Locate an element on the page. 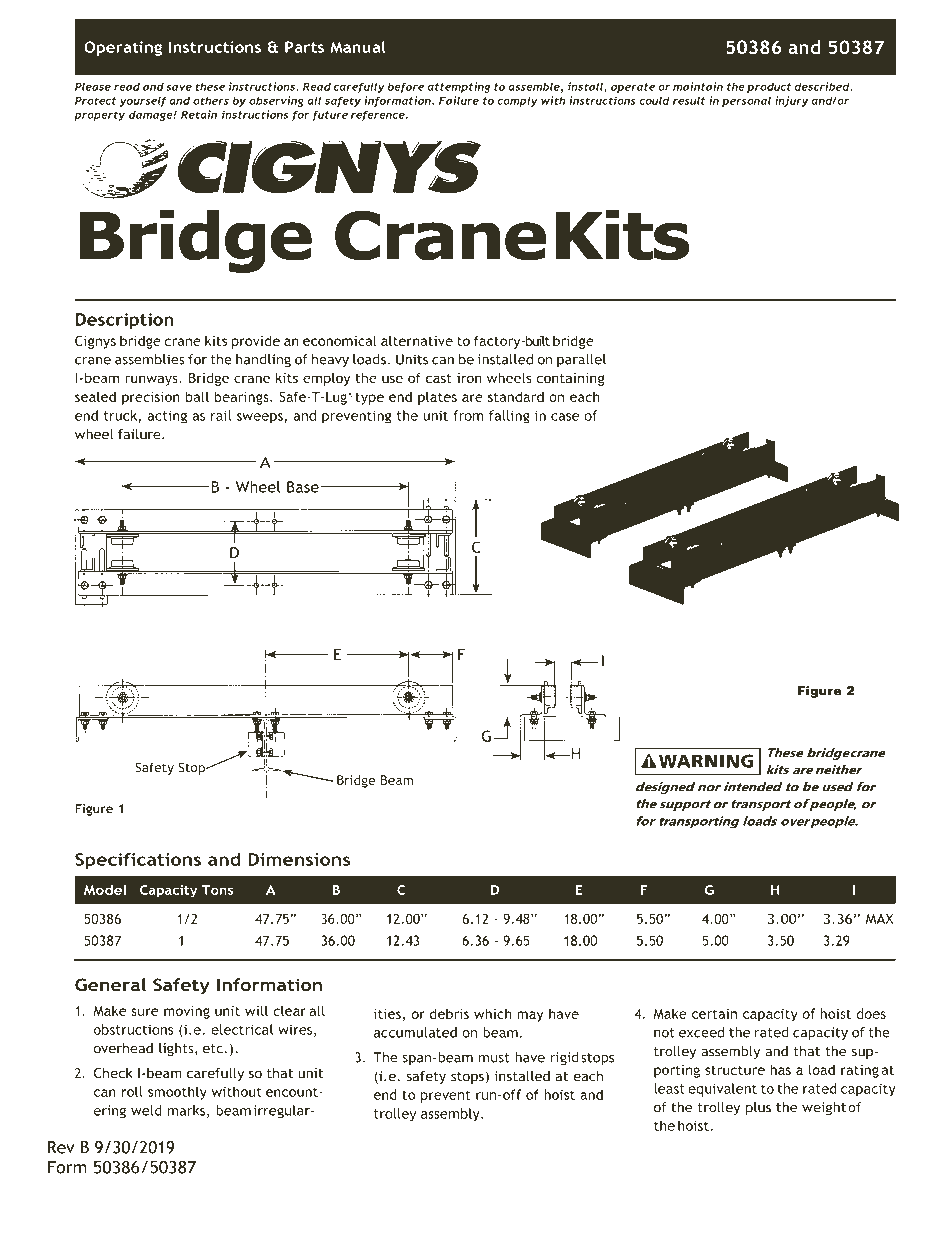 Image resolution: width=952 pixels, height=1233 pixels. smoothly is located at coordinates (177, 1093).
